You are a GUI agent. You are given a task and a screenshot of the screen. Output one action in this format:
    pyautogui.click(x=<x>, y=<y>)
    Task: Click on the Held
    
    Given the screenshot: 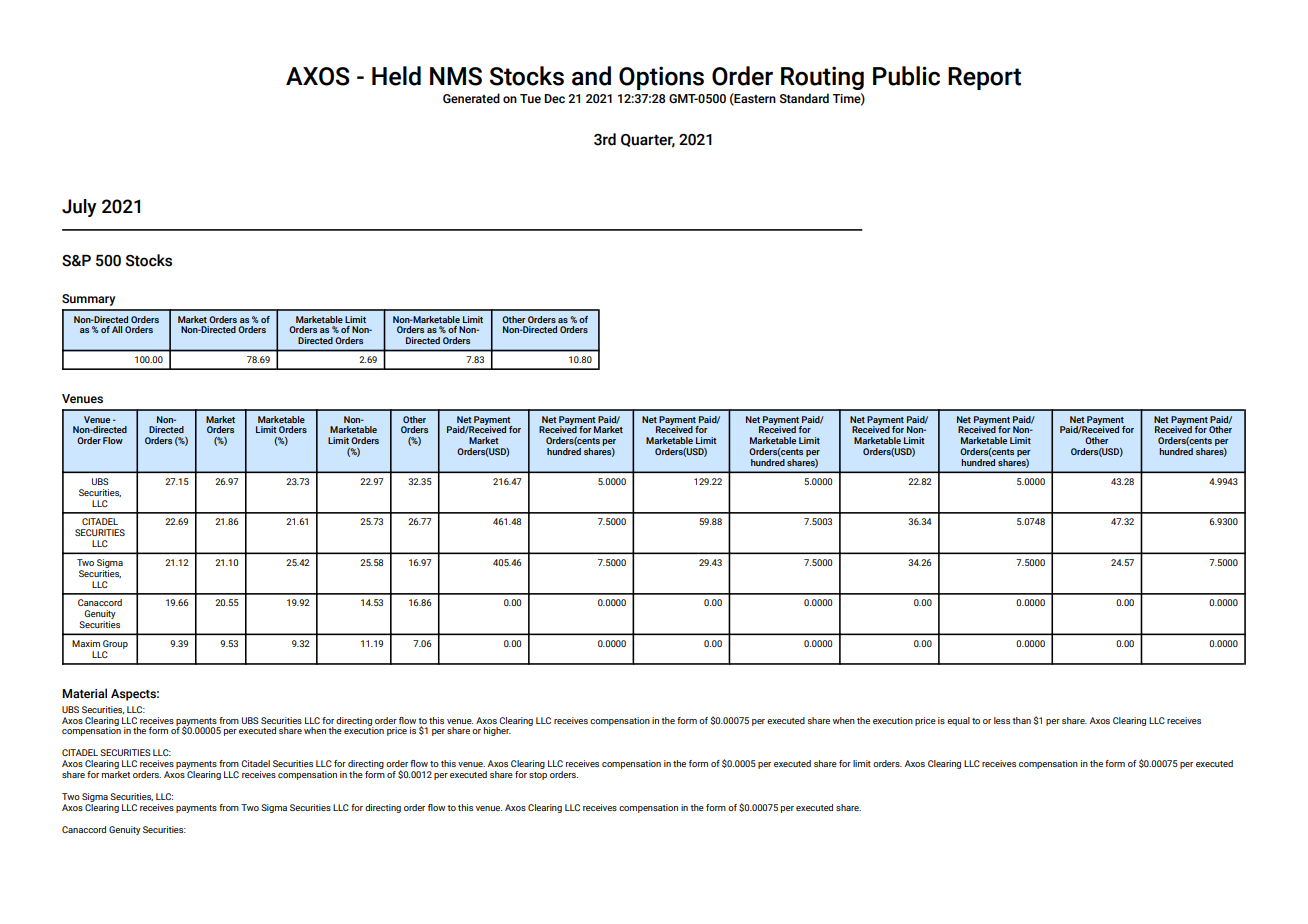 What is the action you would take?
    pyautogui.click(x=396, y=76)
